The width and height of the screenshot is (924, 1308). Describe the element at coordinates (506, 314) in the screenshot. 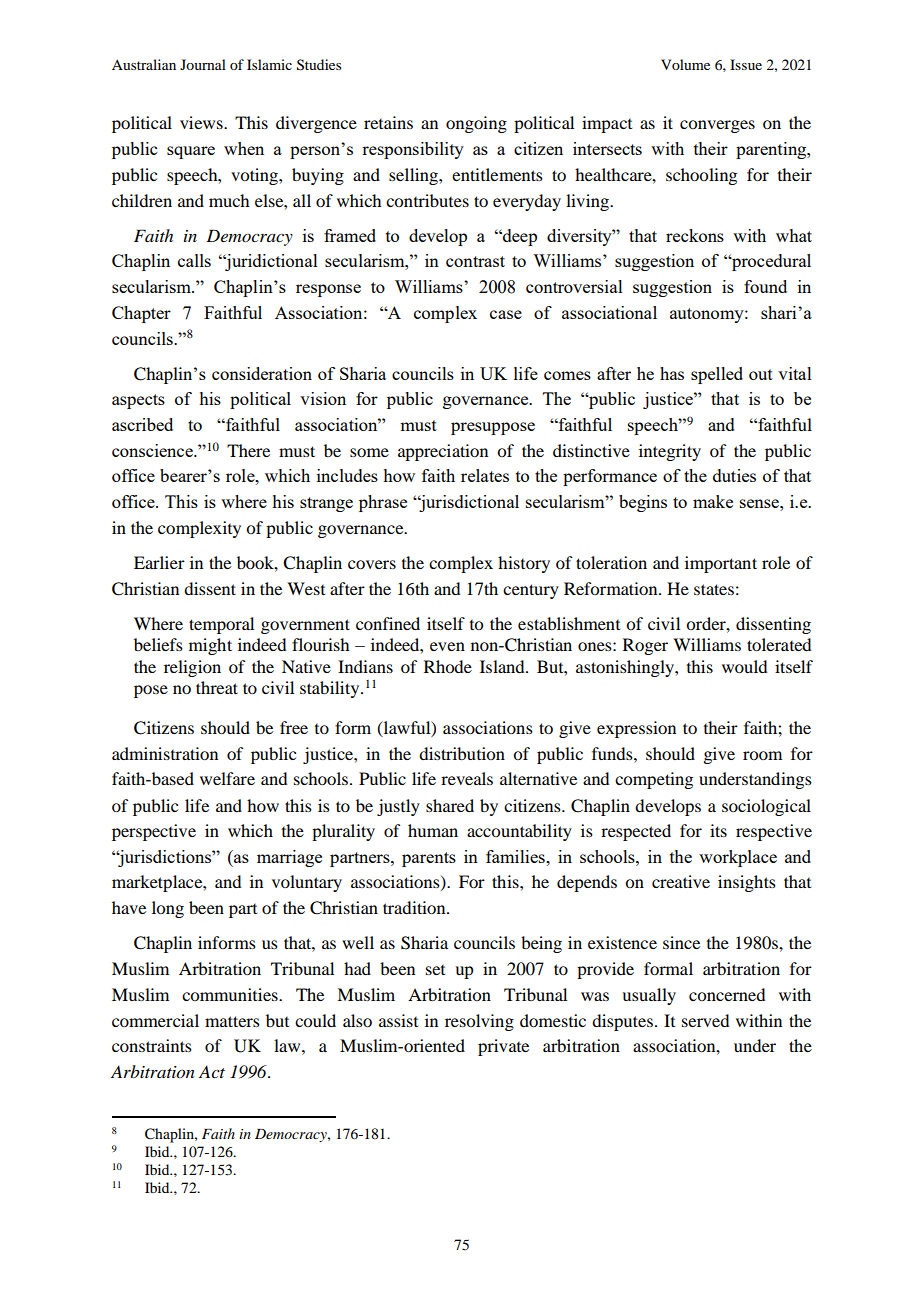

I see `case` at that location.
